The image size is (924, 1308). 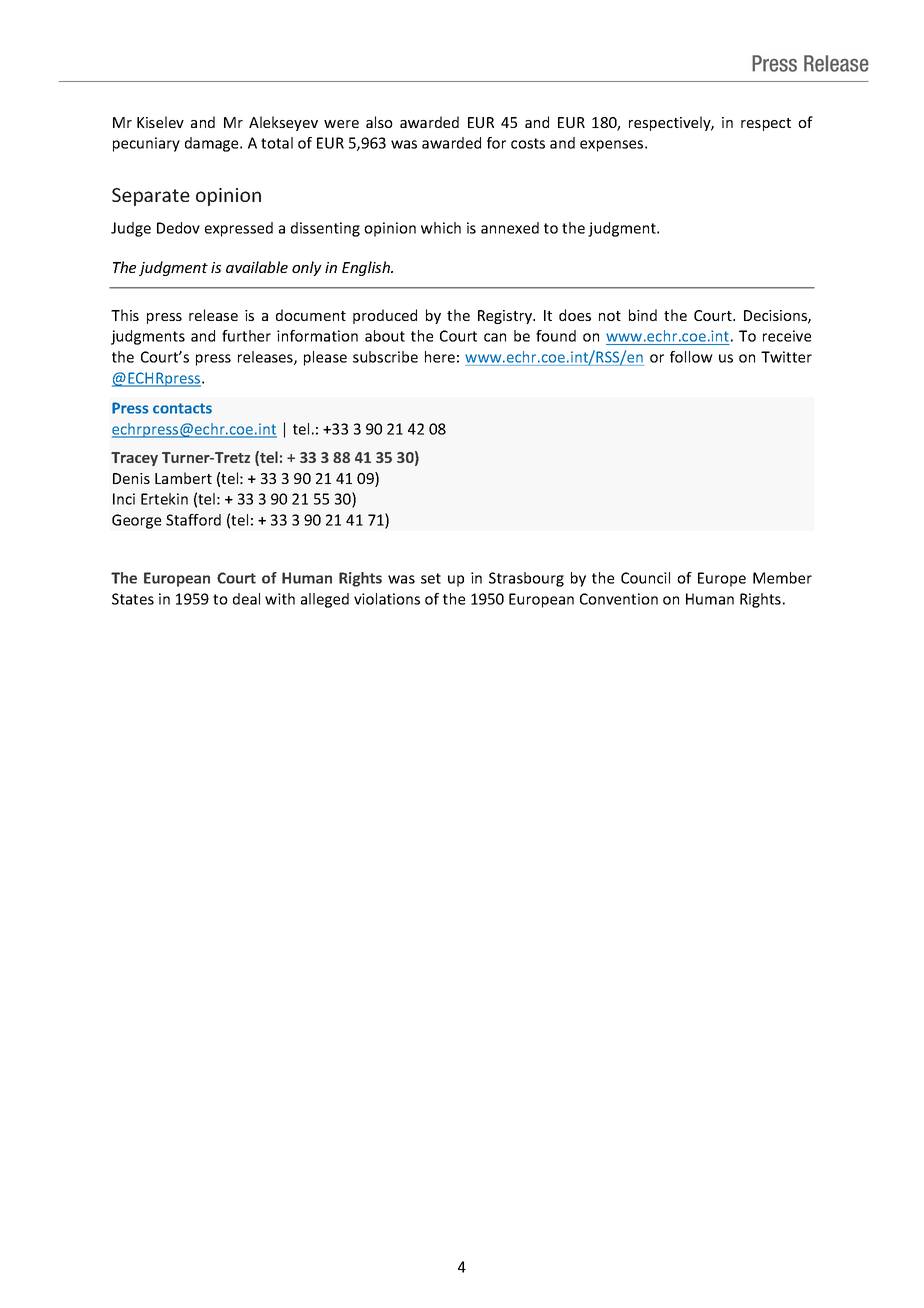 What do you see at coordinates (160, 122) in the screenshot?
I see `Kiselev` at bounding box center [160, 122].
